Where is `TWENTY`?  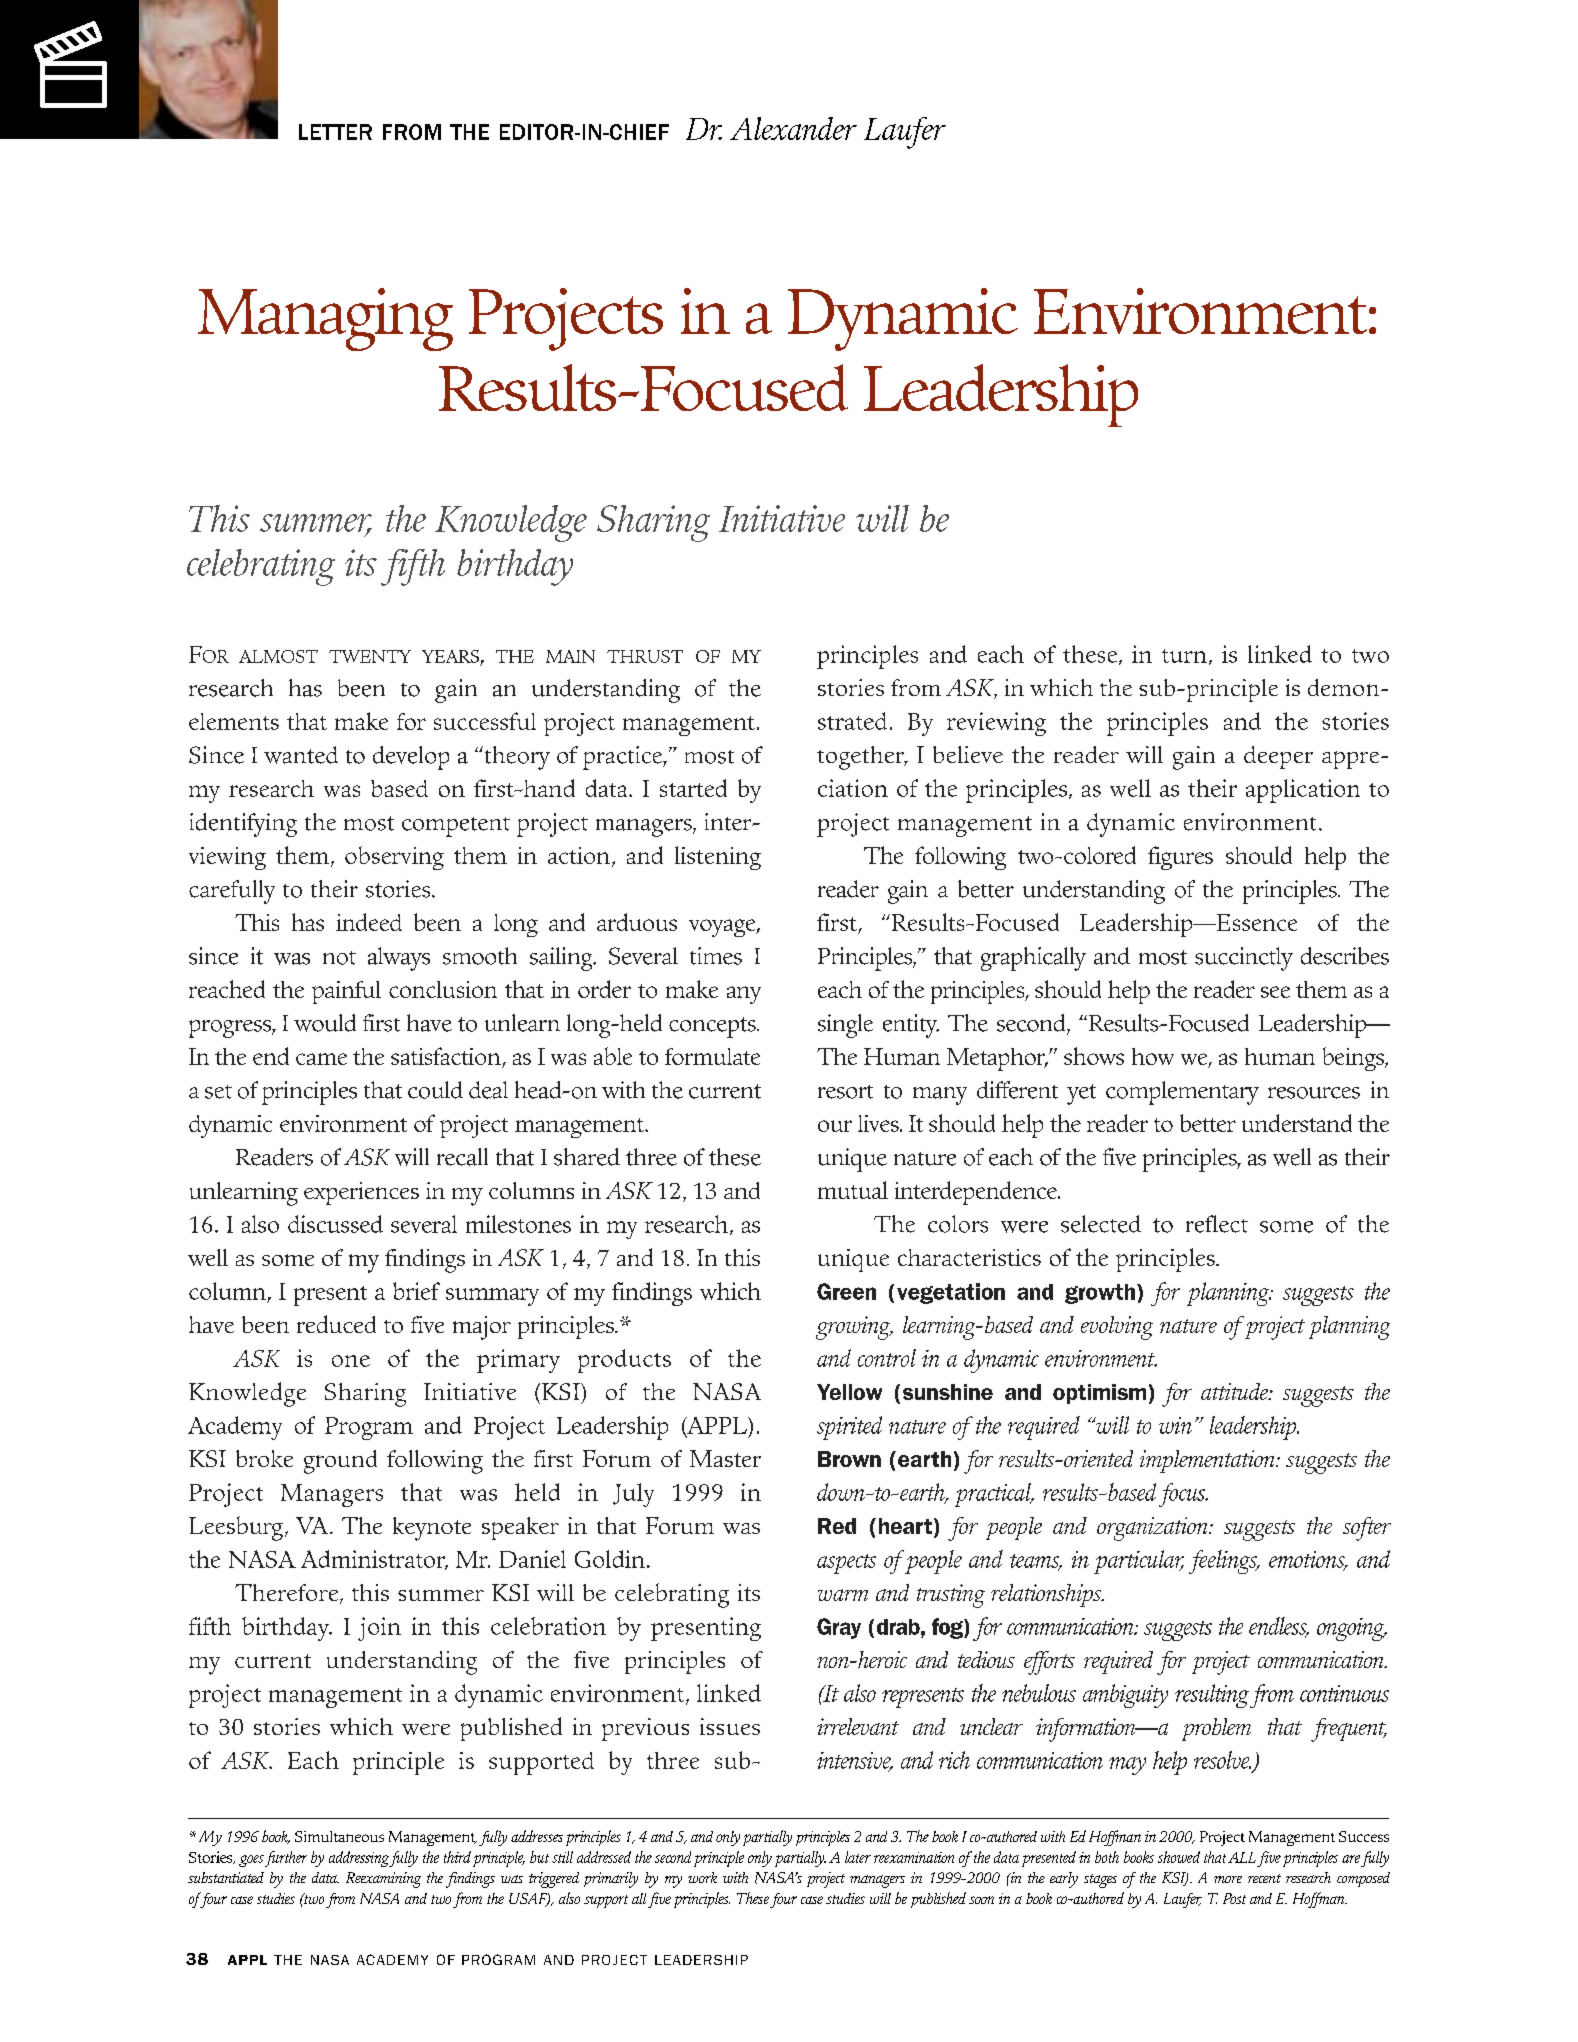 TWENTY is located at coordinates (370, 656).
